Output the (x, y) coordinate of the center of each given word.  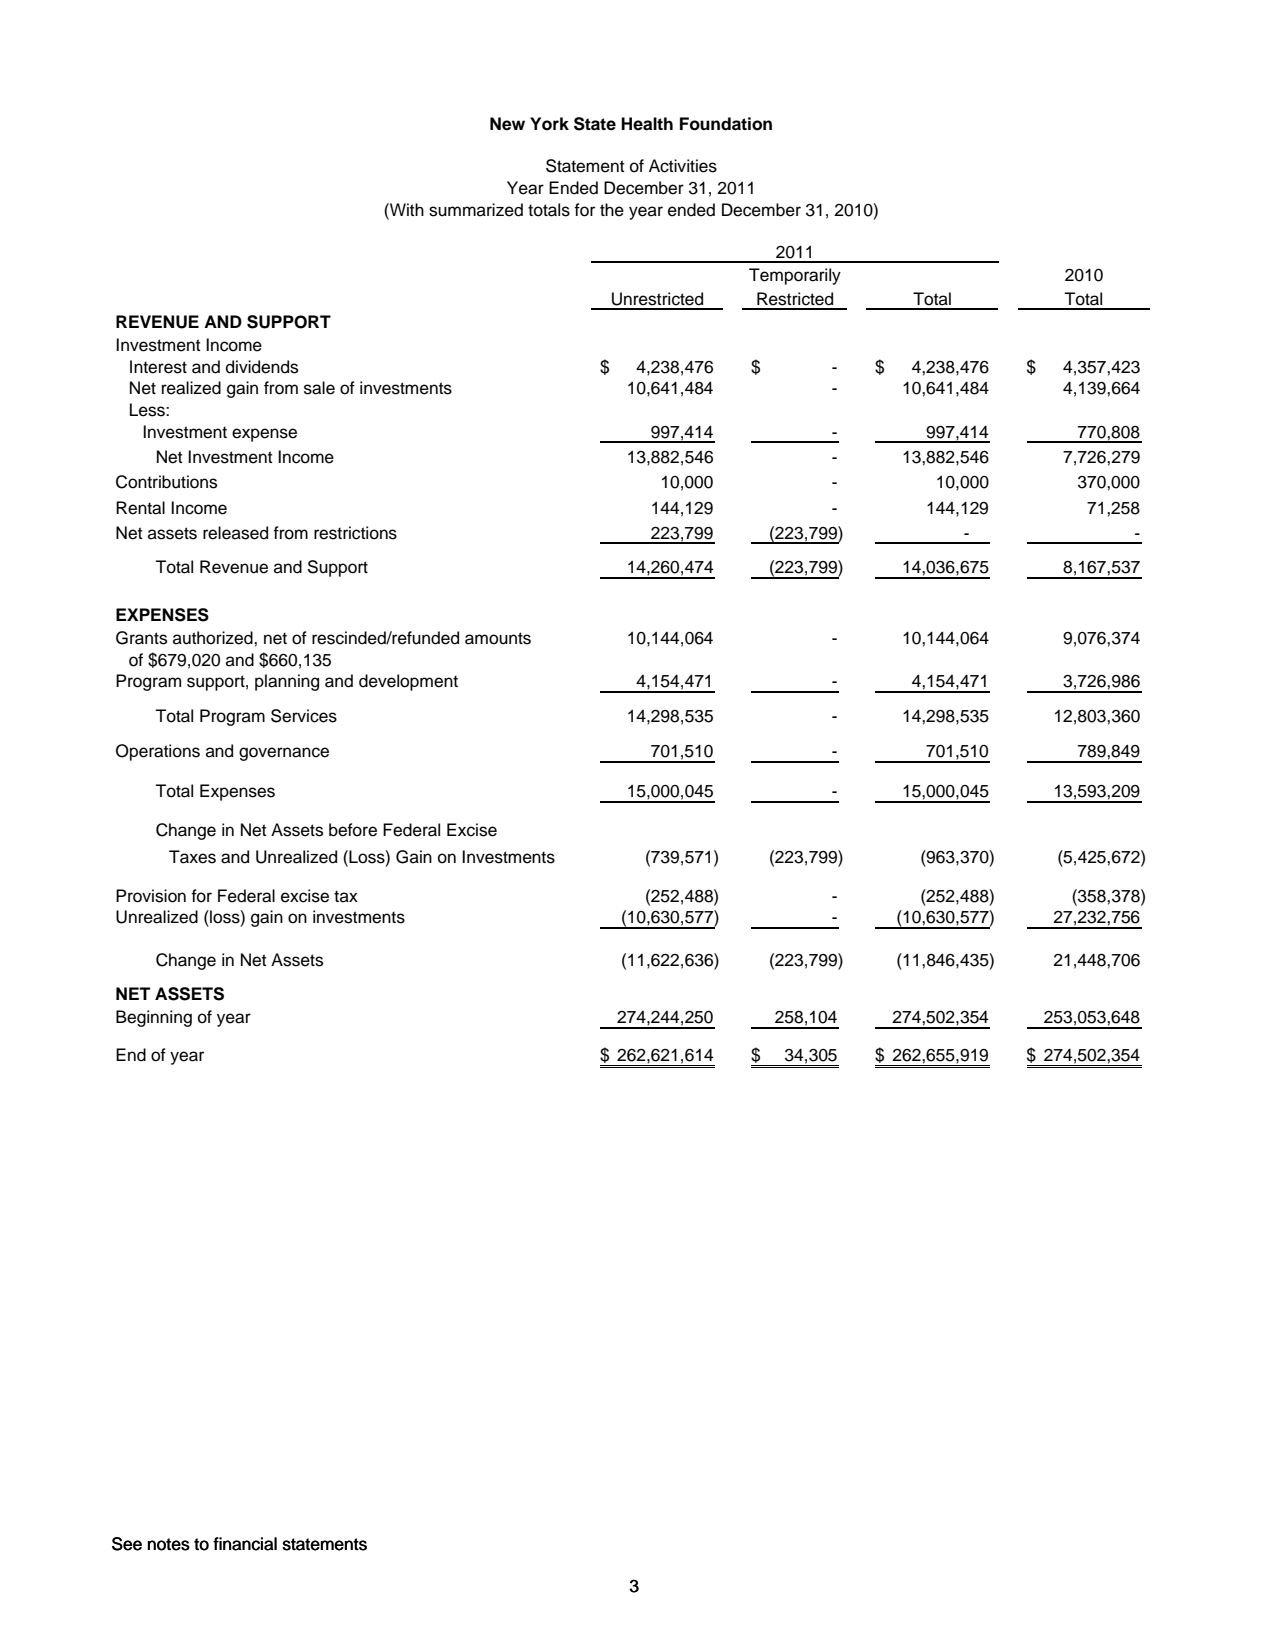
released (235, 533)
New (507, 124)
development (408, 682)
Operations (158, 752)
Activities (683, 166)
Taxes (192, 857)
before (353, 830)
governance (284, 754)
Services (304, 716)
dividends (262, 367)
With (406, 209)
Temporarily (795, 276)
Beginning (154, 1018)
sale (319, 388)
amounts (498, 638)
